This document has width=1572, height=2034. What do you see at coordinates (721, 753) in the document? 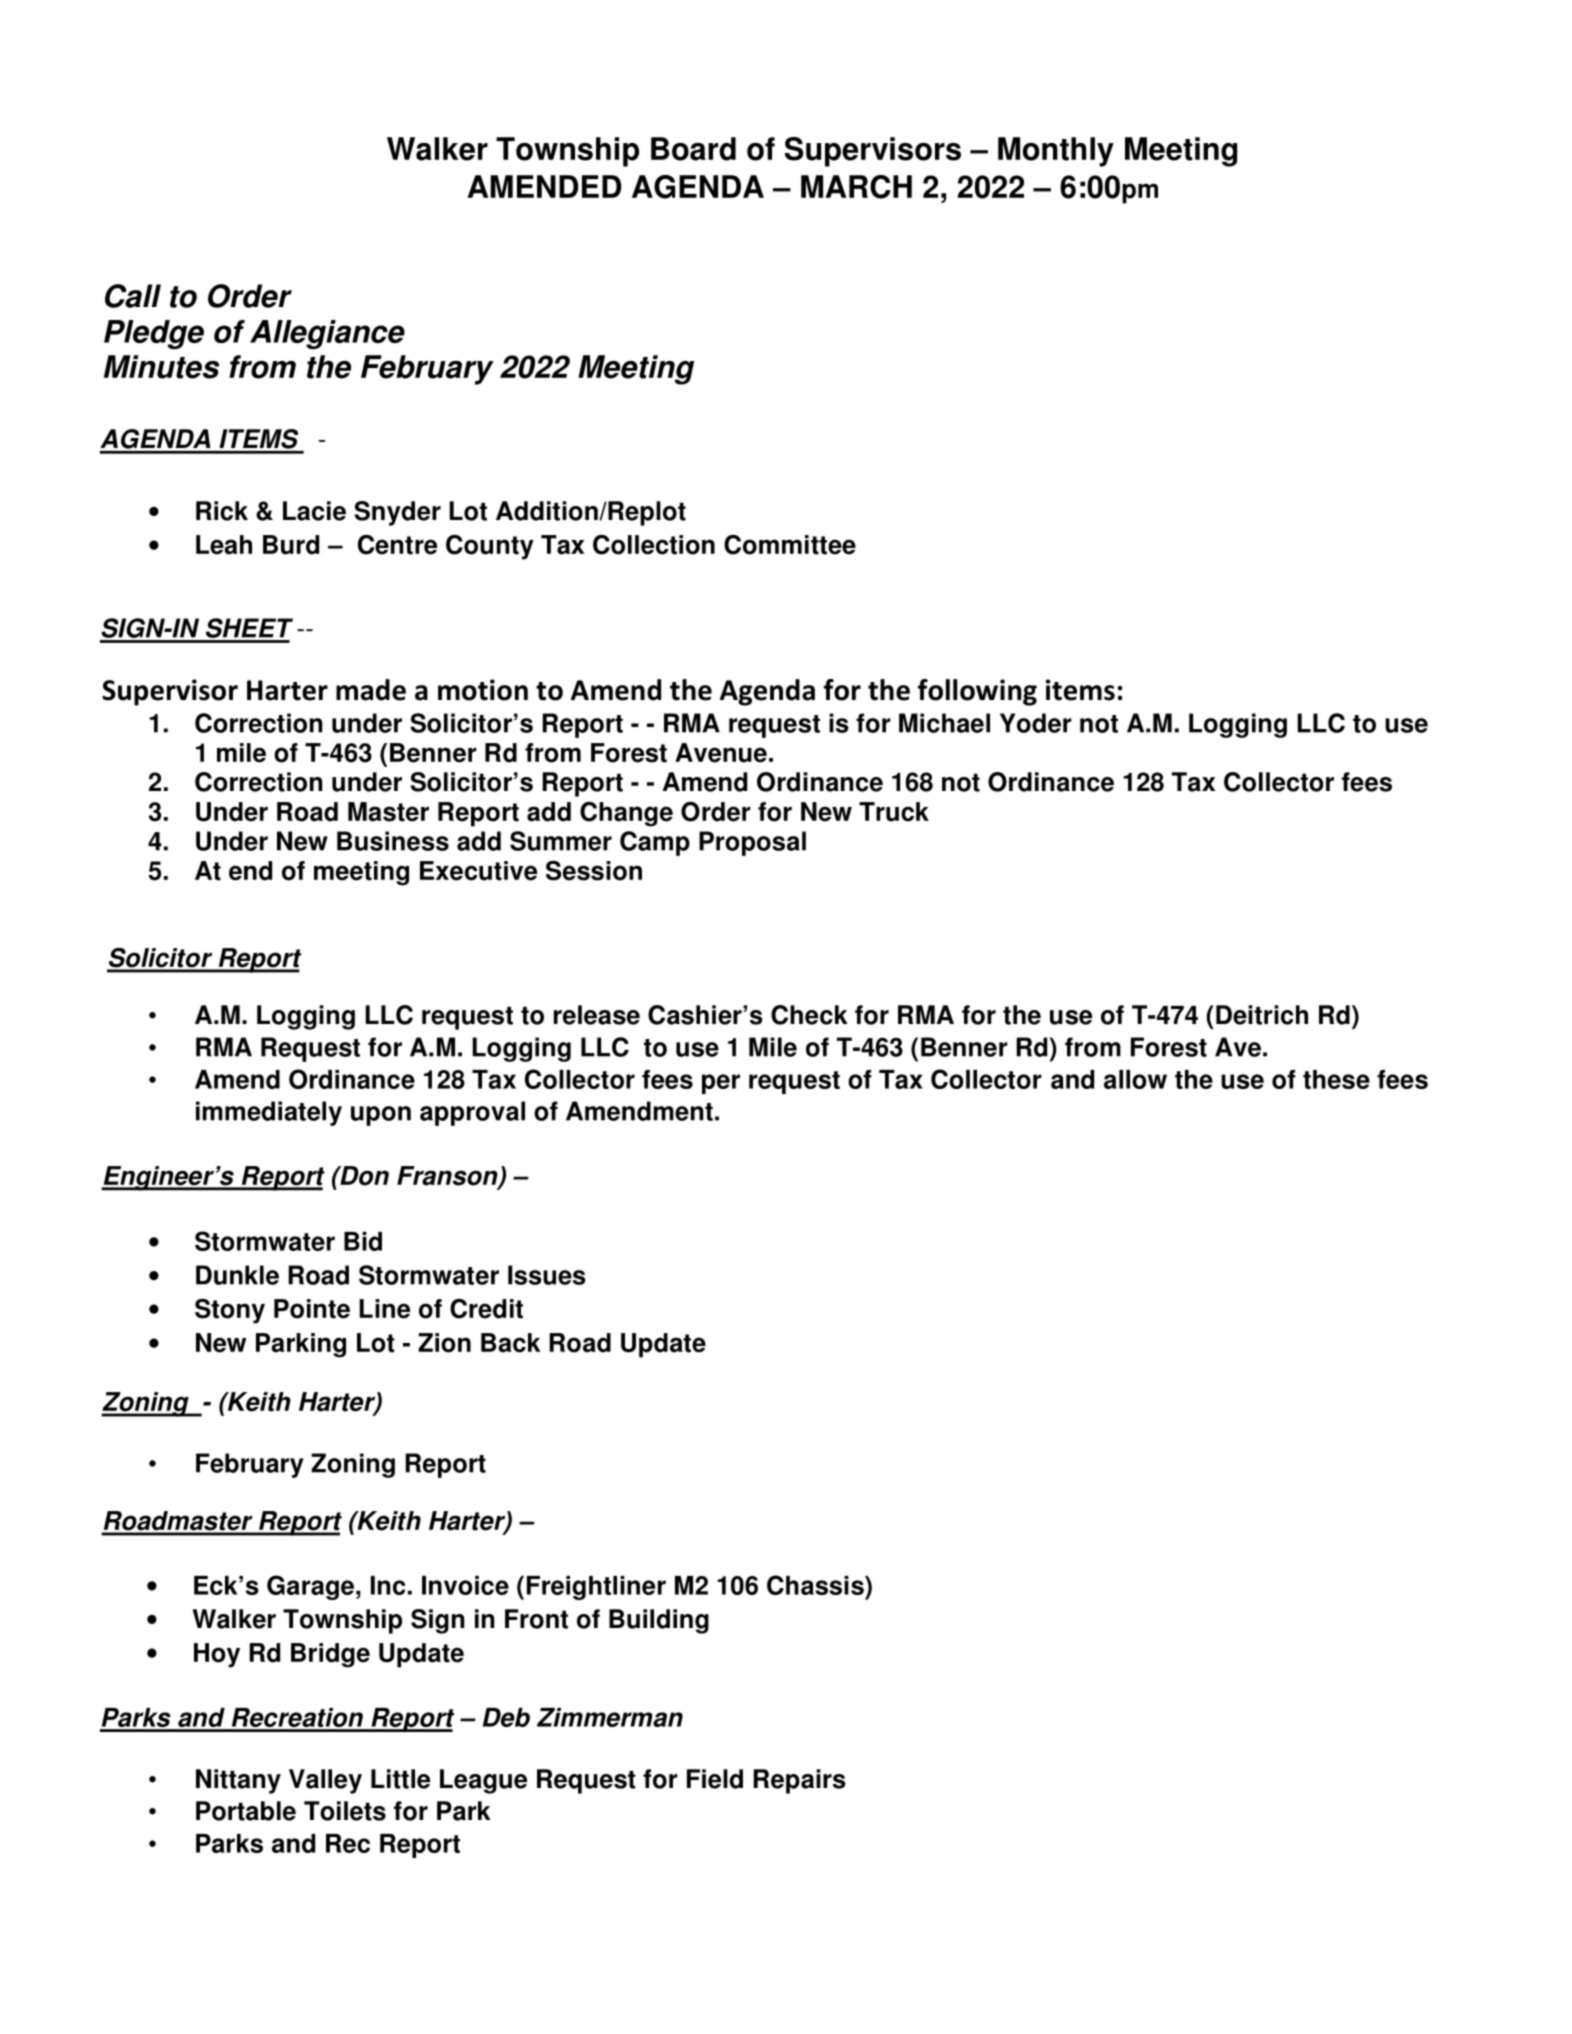
I see `Avenue` at bounding box center [721, 753].
